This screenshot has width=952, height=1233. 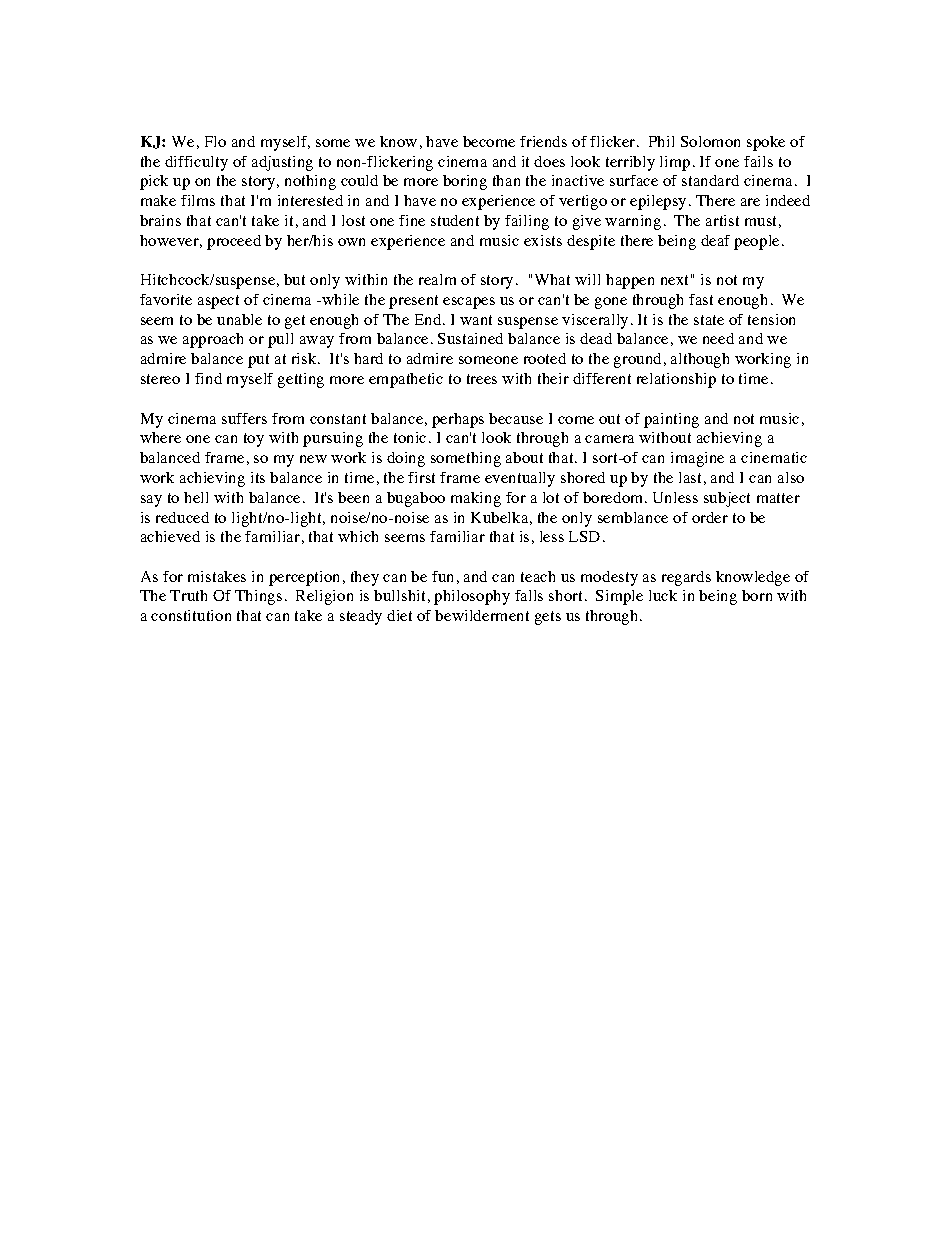 I want to click on relationship, so click(x=676, y=380).
